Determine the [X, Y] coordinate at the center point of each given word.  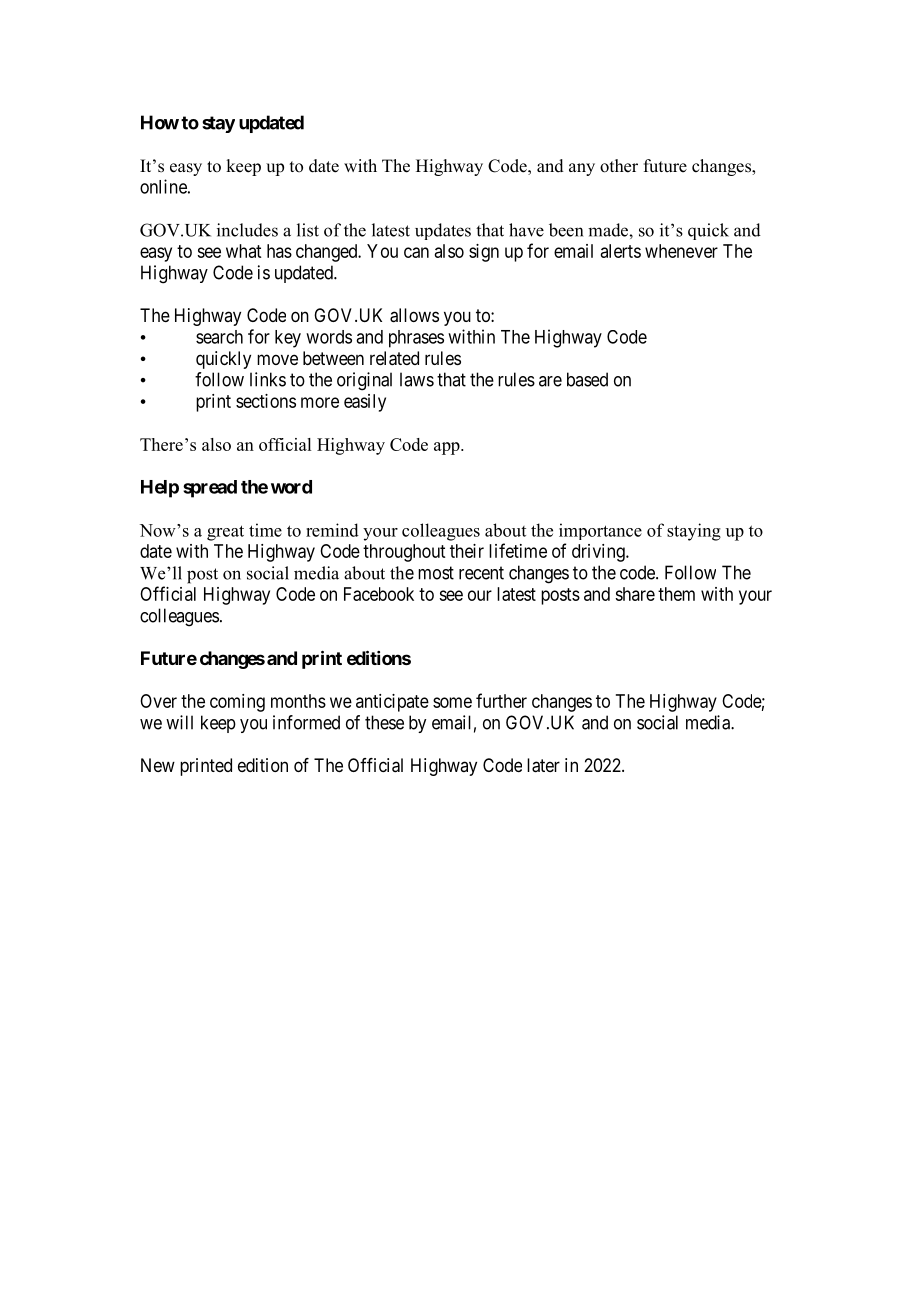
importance [600, 531]
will [179, 722]
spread [210, 489]
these [384, 722]
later [543, 765]
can [416, 252]
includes [247, 230]
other [619, 166]
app [448, 448]
